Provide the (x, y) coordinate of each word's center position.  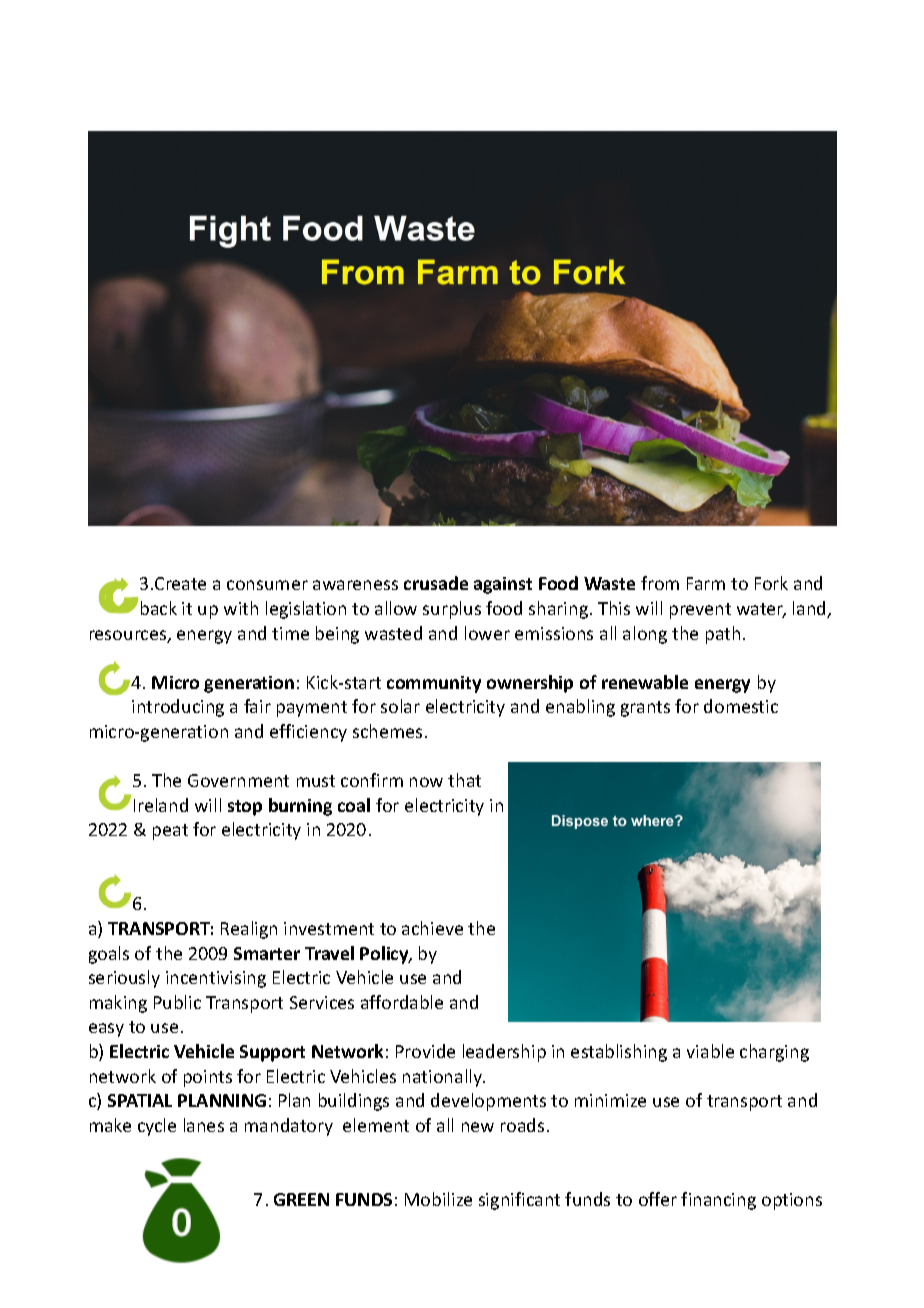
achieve (432, 928)
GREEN (301, 1199)
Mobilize (438, 1199)
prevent (700, 611)
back (159, 608)
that (464, 780)
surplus (452, 610)
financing (718, 1201)
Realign (249, 930)
